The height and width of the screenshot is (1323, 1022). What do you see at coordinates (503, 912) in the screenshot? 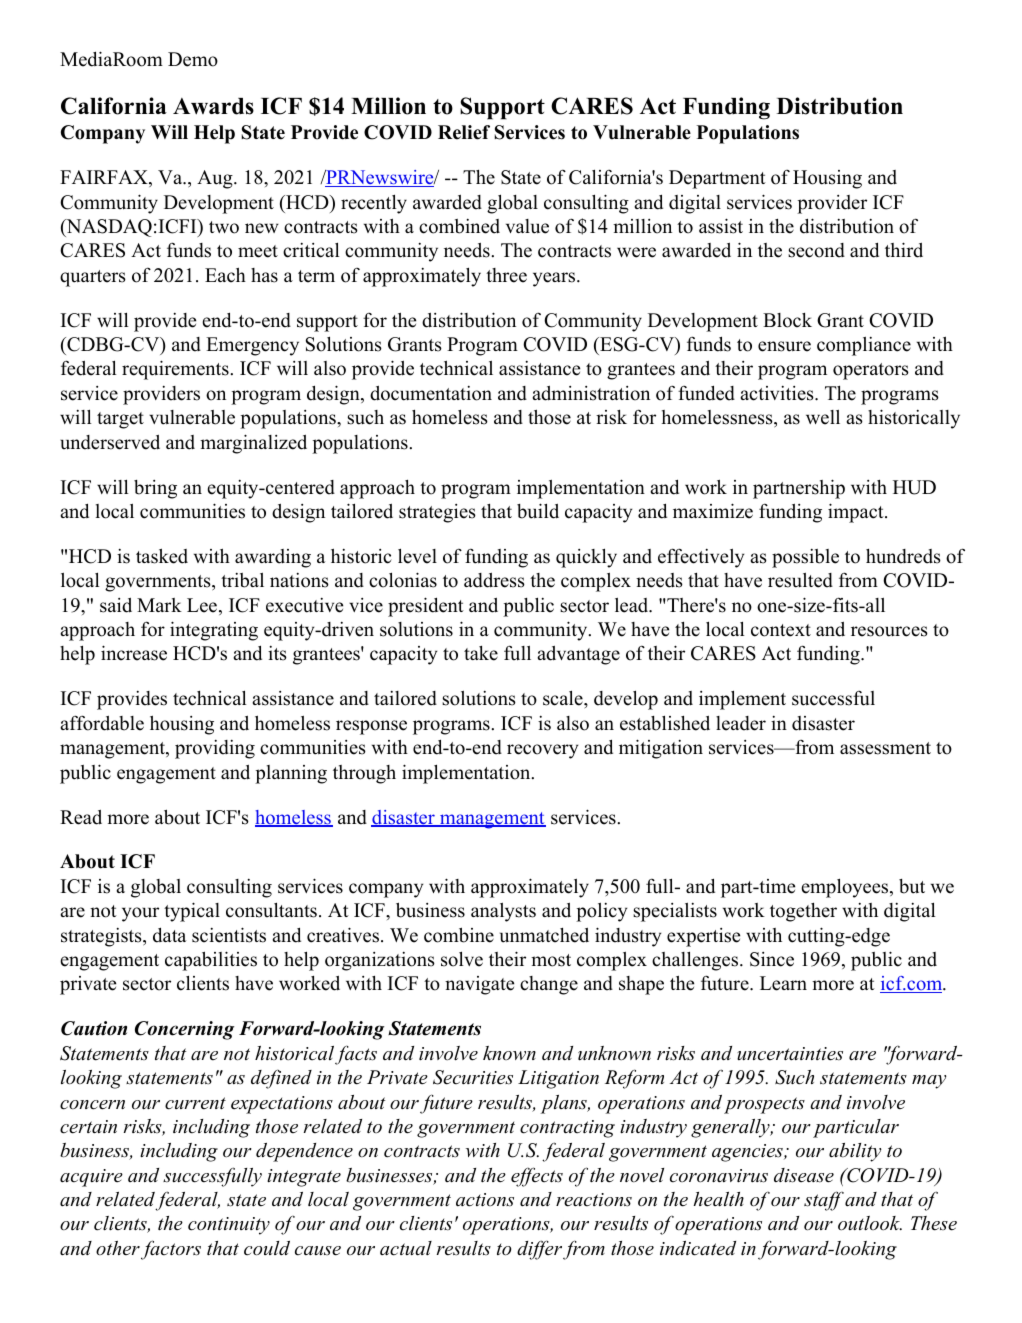
I see `analysts` at bounding box center [503, 912].
